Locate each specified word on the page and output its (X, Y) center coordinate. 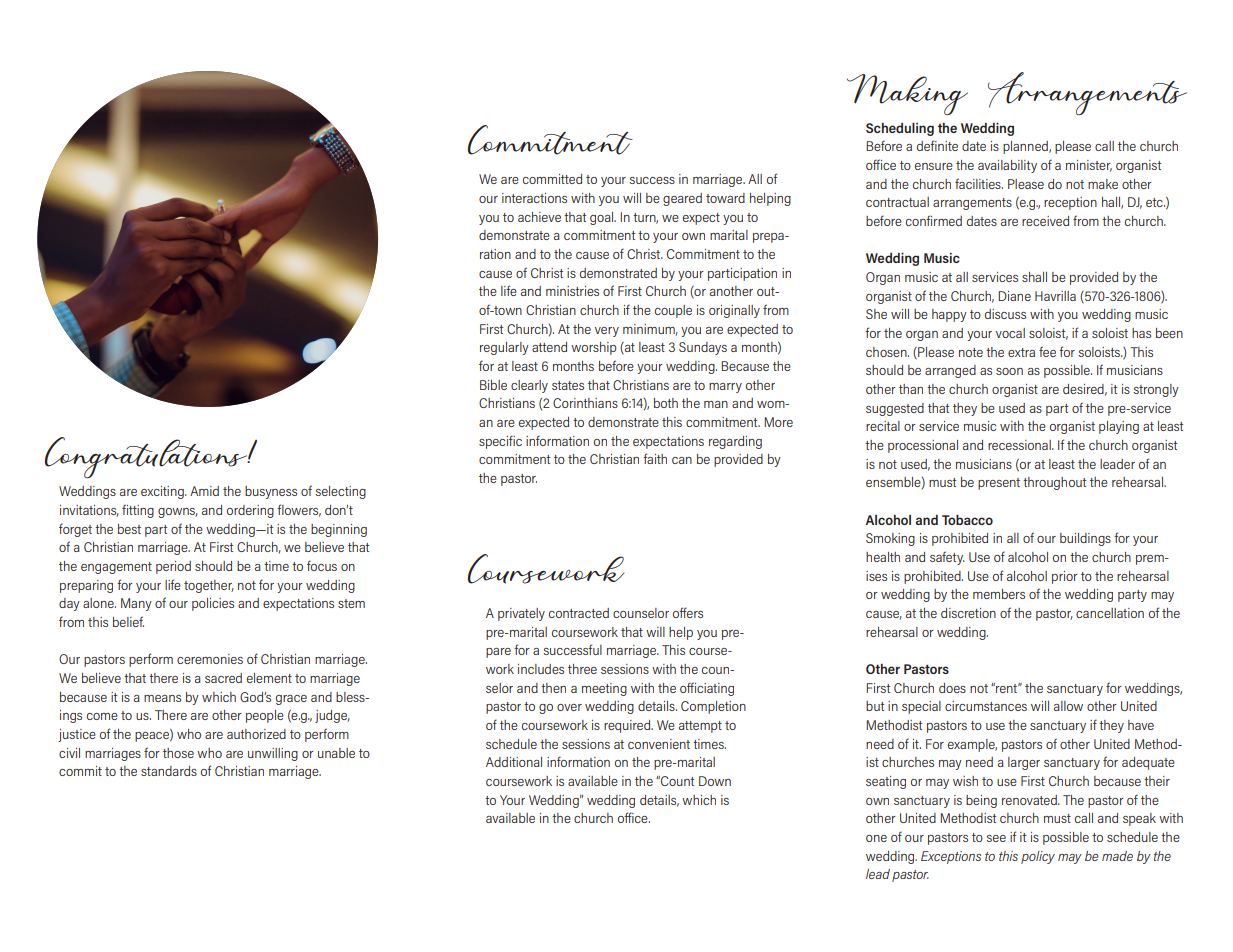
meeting (604, 689)
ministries (572, 291)
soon (1009, 371)
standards (169, 771)
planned (1026, 147)
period (173, 567)
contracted (579, 613)
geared (682, 199)
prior (1065, 577)
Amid (204, 491)
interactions (534, 198)
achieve (539, 217)
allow (1068, 706)
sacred (223, 678)
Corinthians (585, 403)
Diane (1014, 296)
